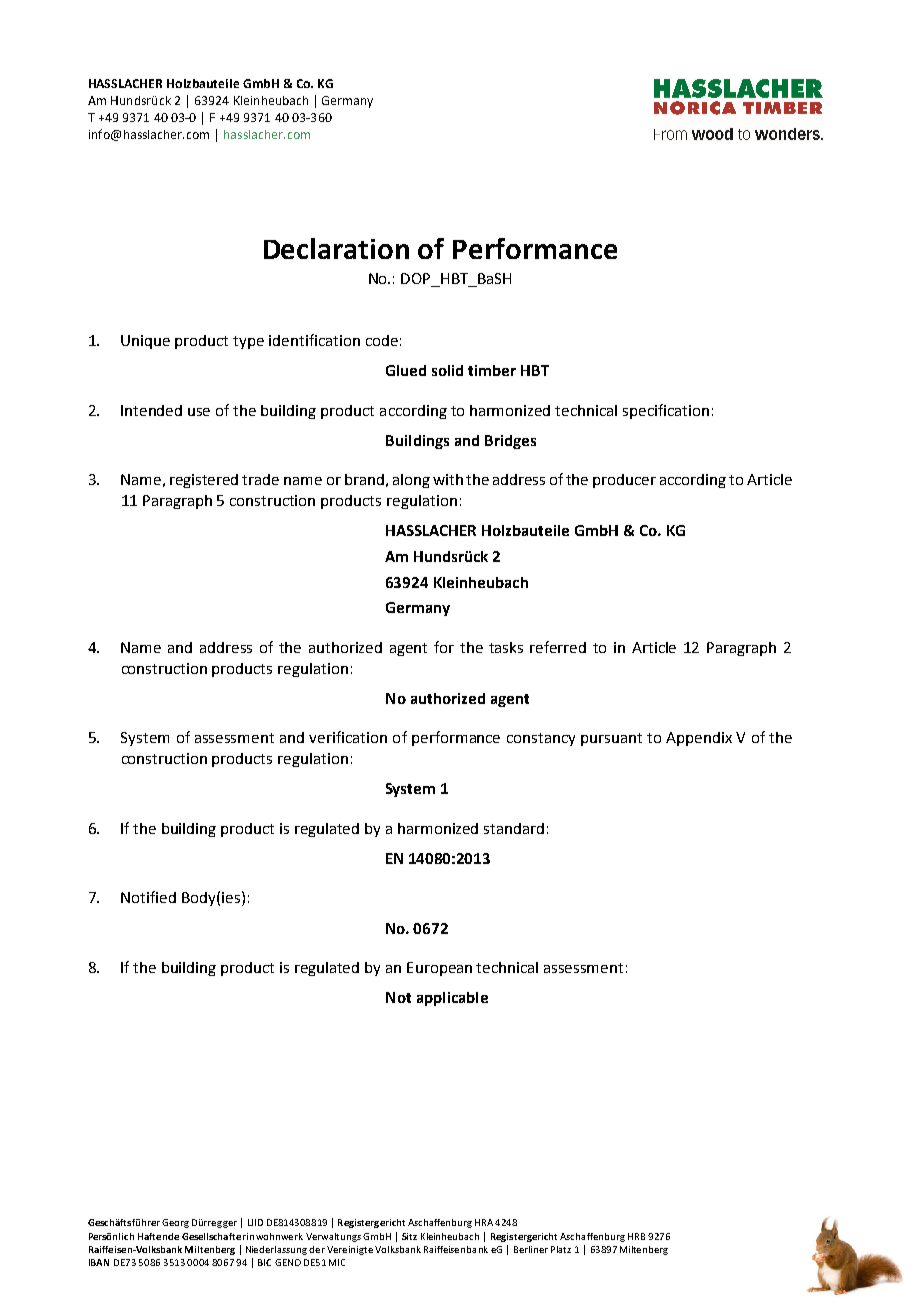  Describe the element at coordinates (514, 828) in the screenshot. I see `standard` at that location.
